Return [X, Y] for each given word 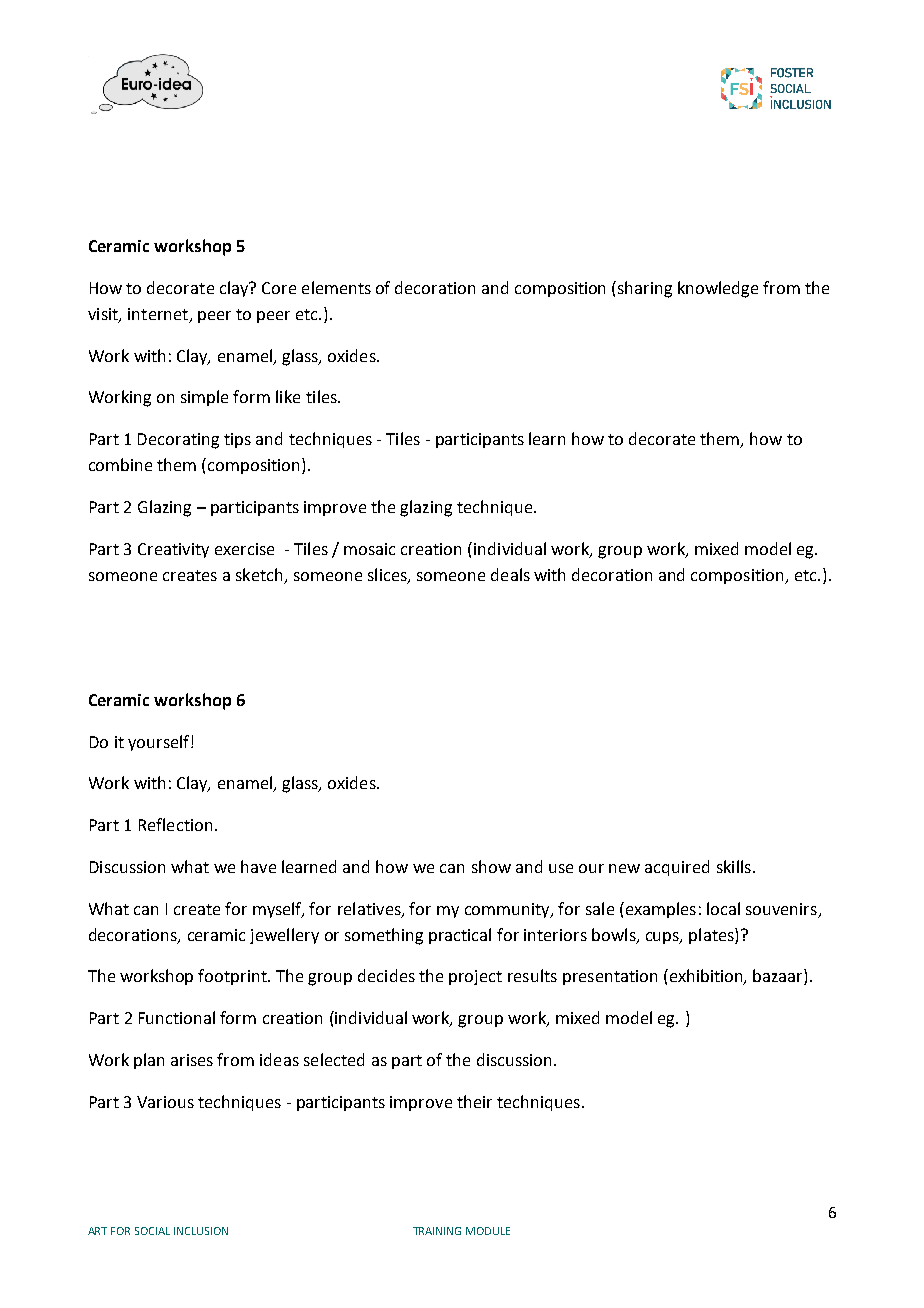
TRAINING [437, 1231]
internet [159, 315]
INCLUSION [201, 1231]
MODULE [488, 1231]
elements [336, 287]
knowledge [718, 289]
